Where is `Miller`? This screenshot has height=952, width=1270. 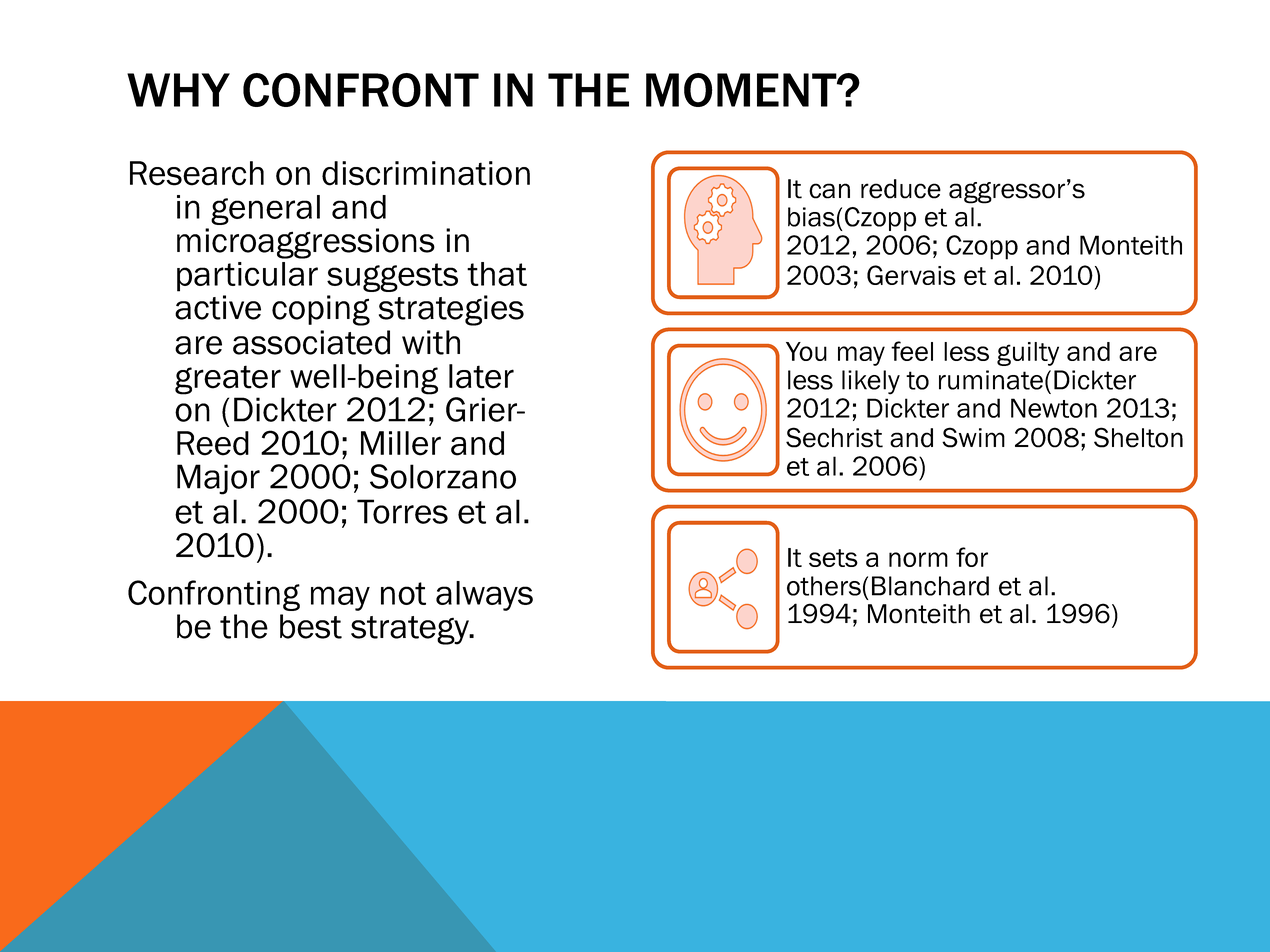 Miller is located at coordinates (401, 443).
